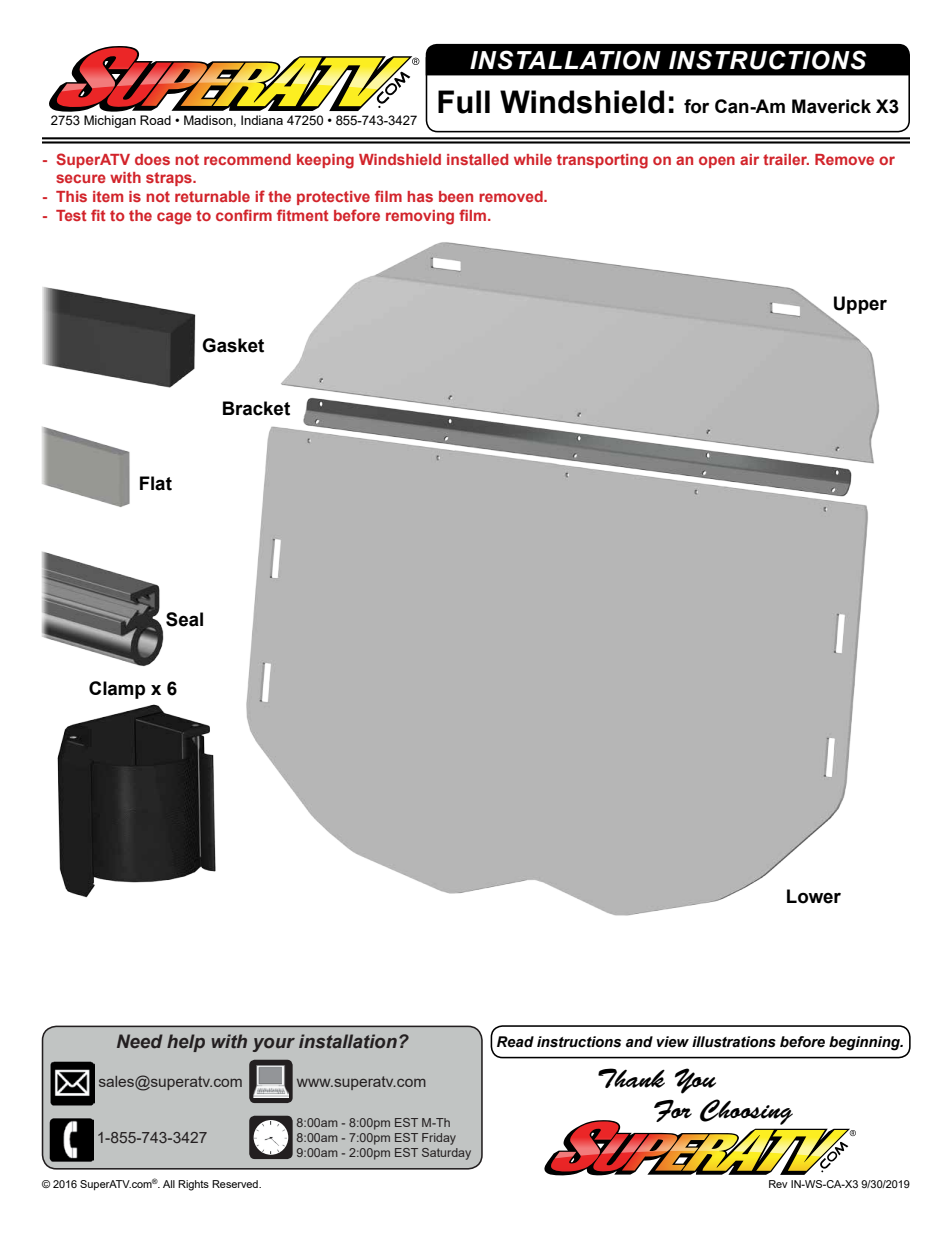 Image resolution: width=952 pixels, height=1233 pixels. I want to click on Read, so click(515, 1042).
